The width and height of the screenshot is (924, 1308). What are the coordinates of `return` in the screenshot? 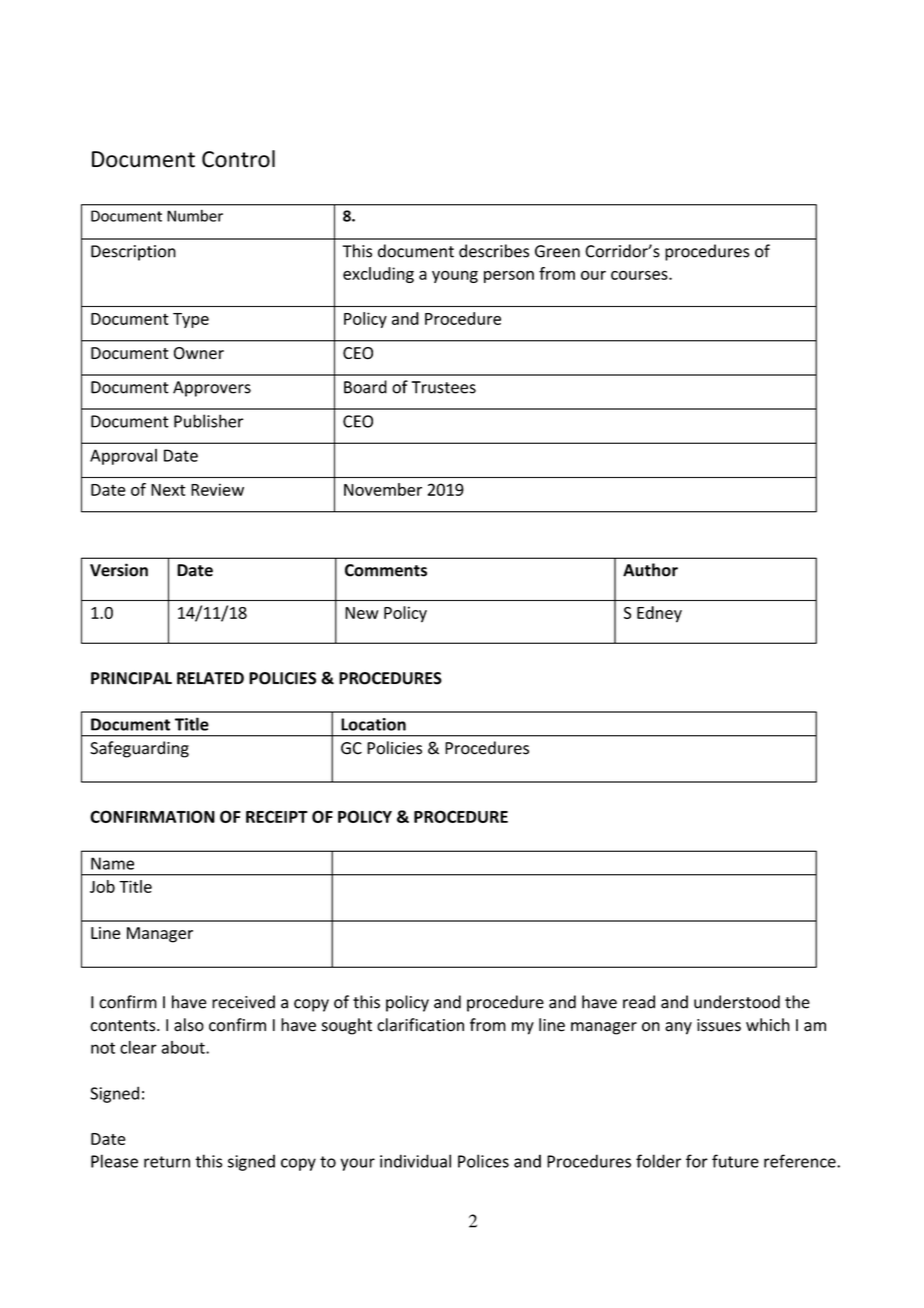 It's located at (167, 1162).
